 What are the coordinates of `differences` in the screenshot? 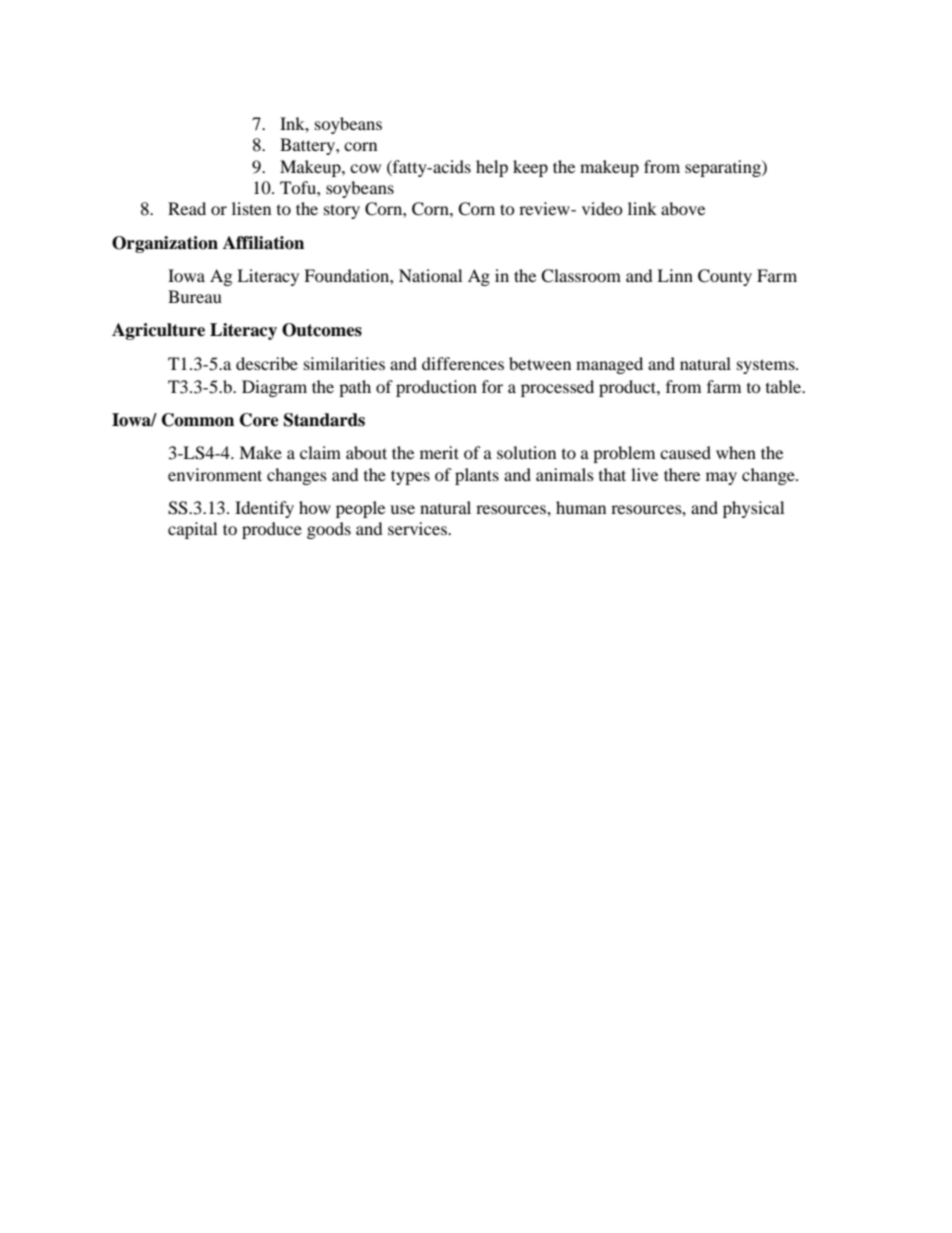 It's located at (463, 363).
